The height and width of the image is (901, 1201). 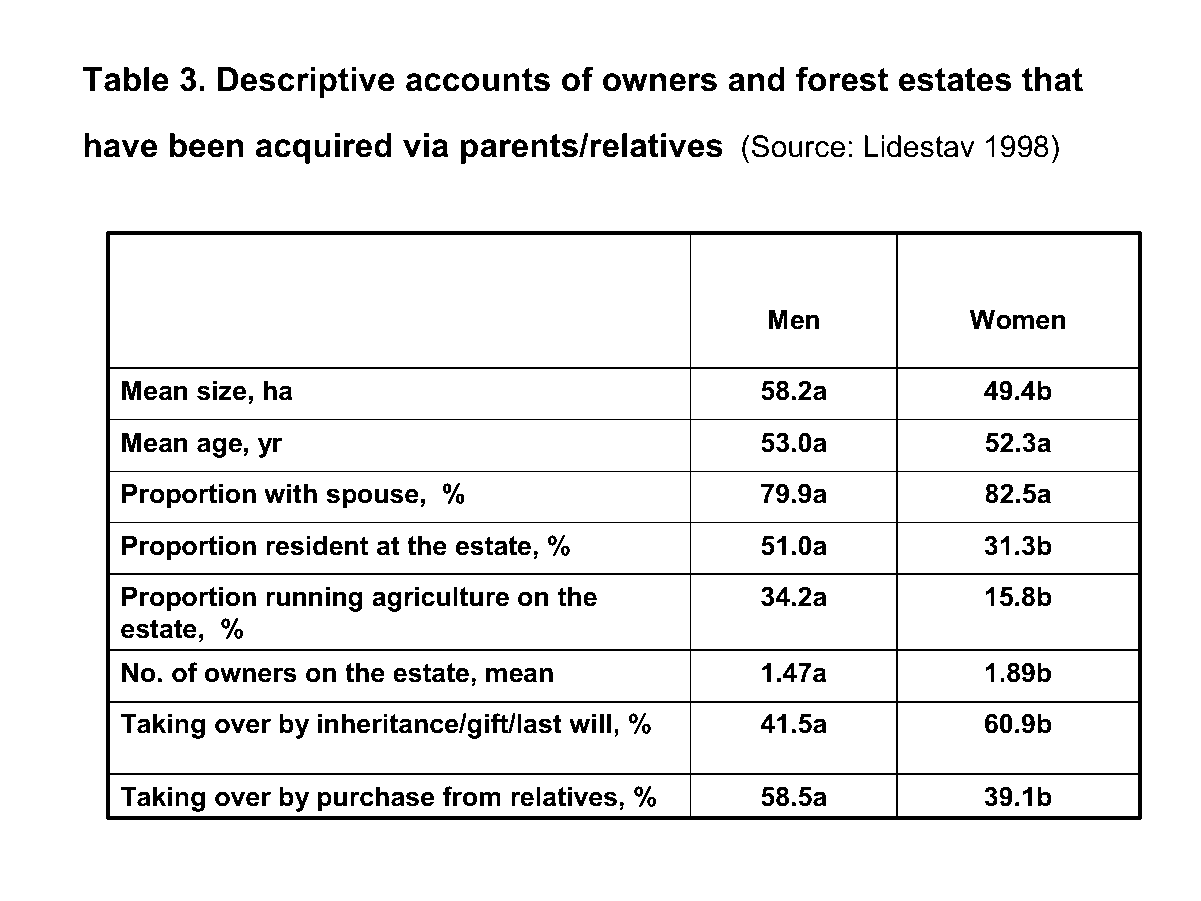 I want to click on spouse, so click(x=372, y=498).
